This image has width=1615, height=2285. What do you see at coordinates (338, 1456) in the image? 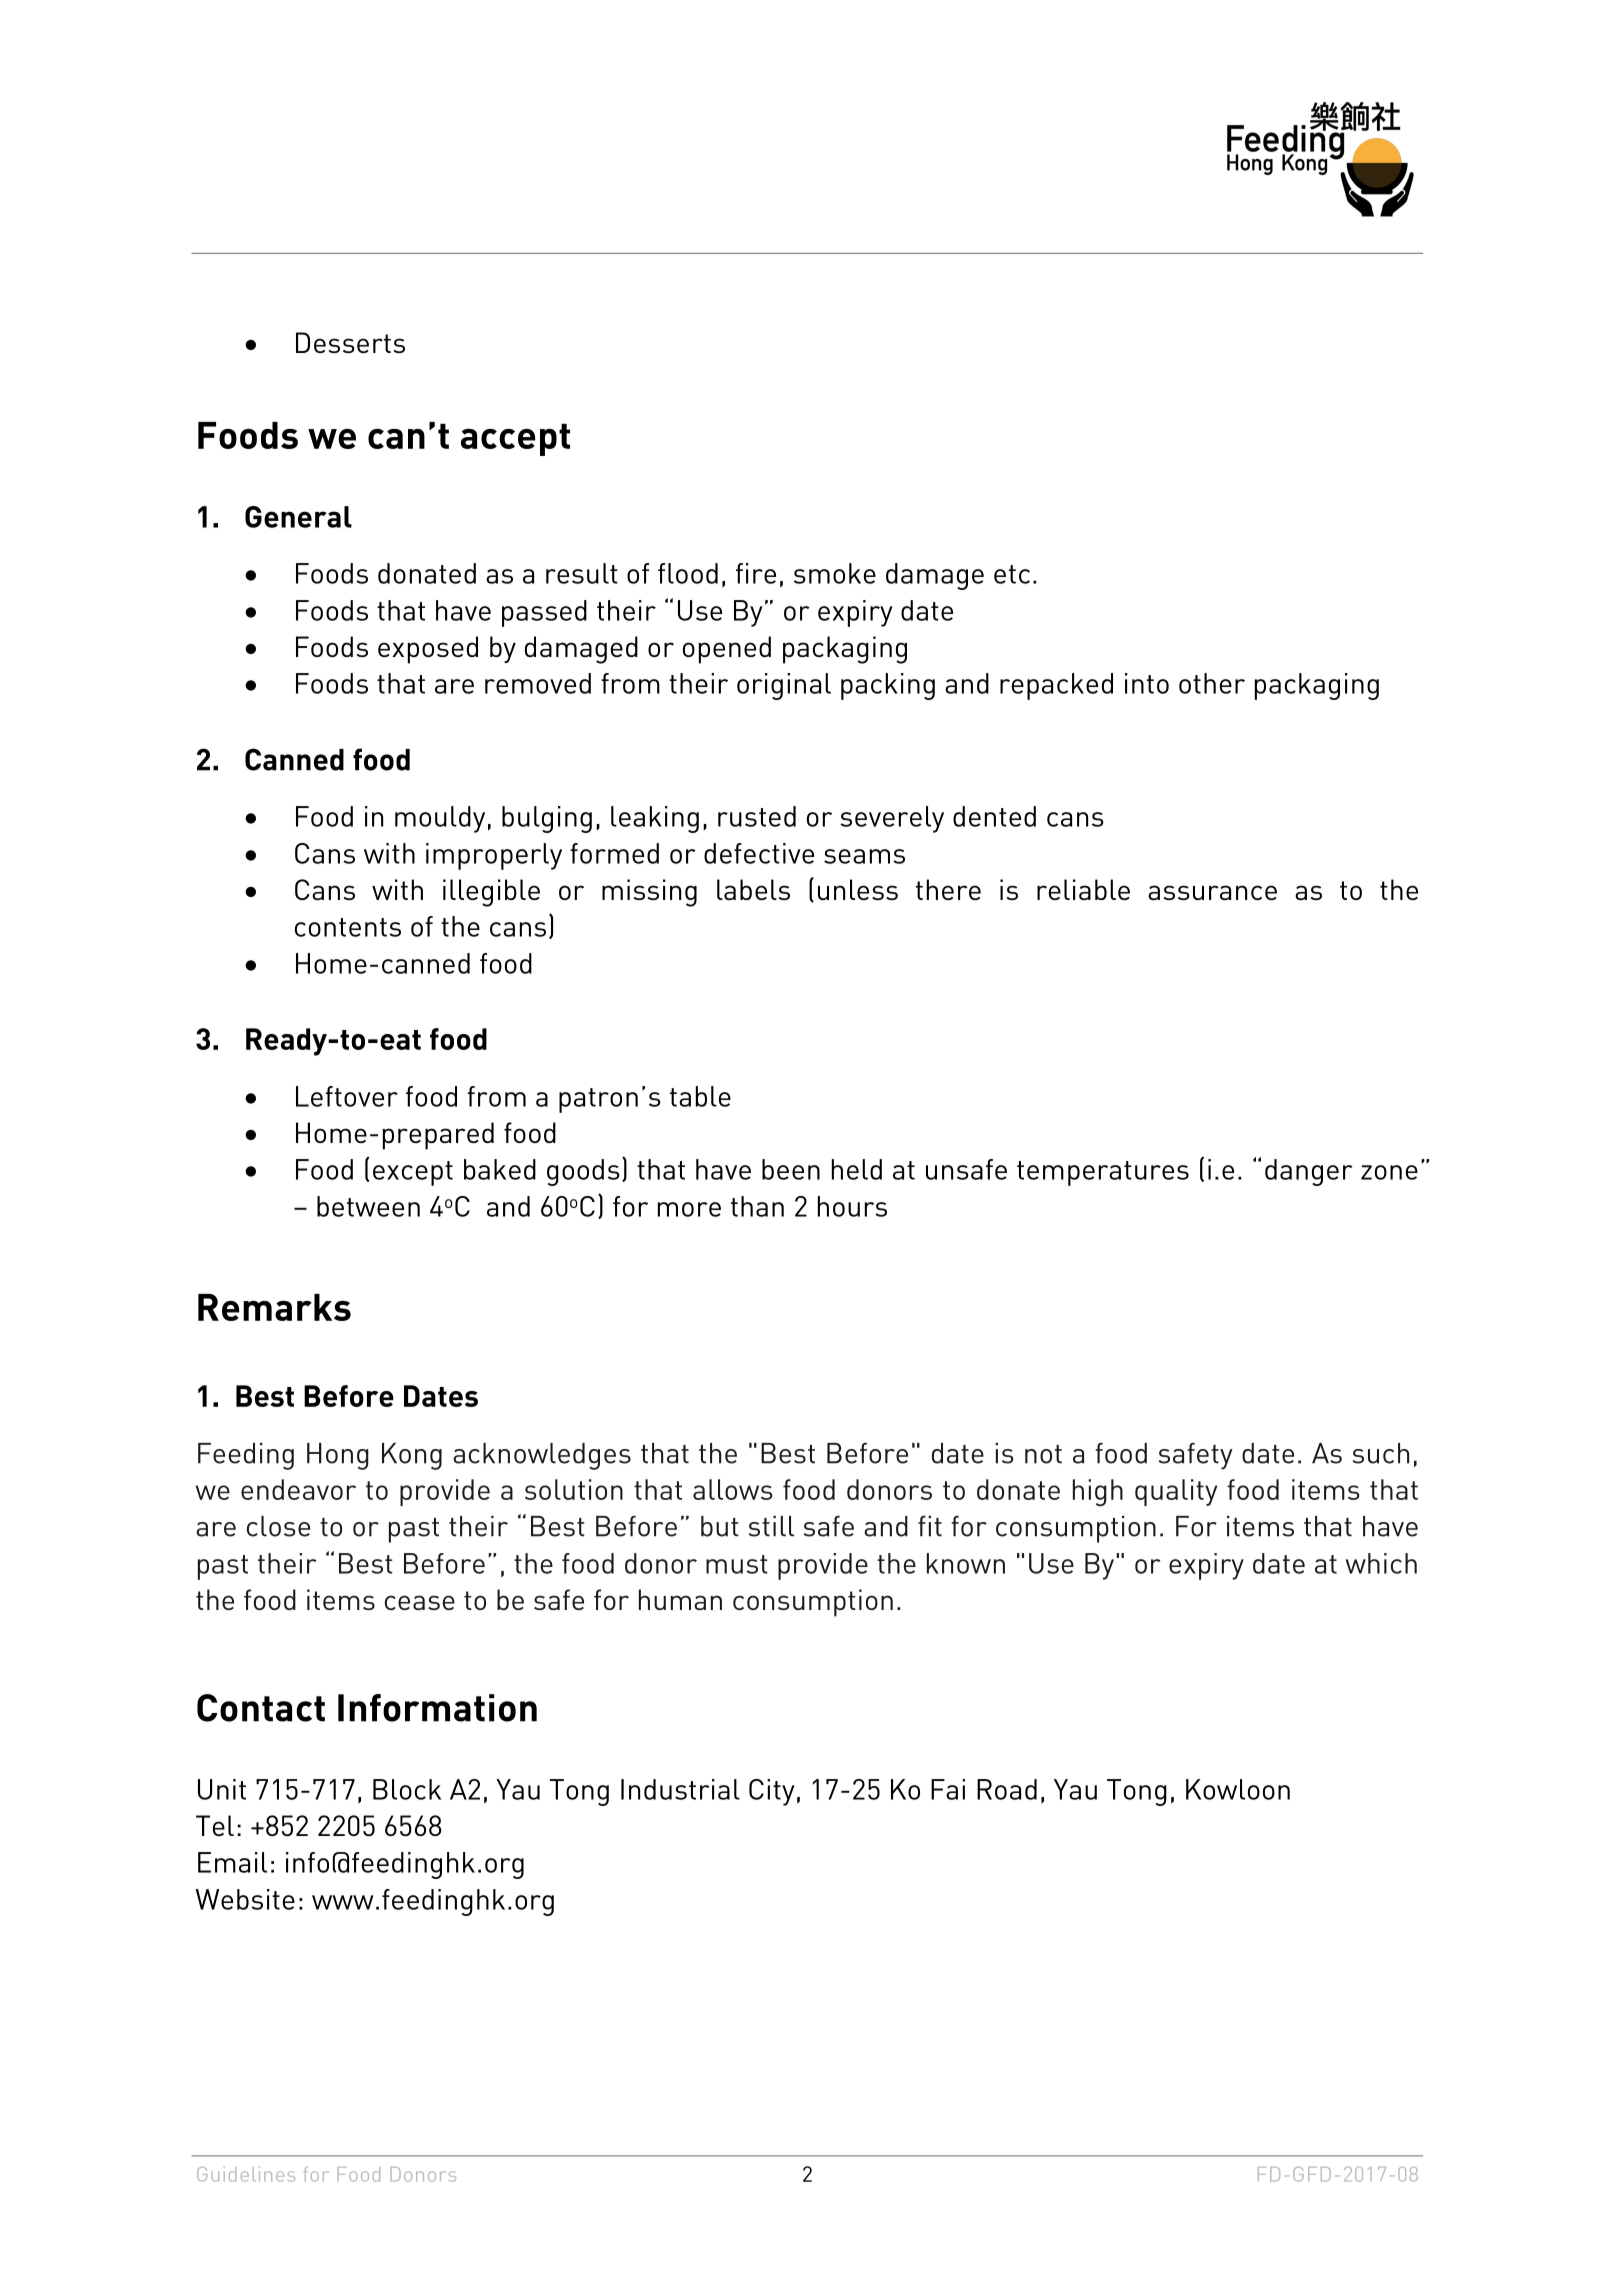
I see `Hong` at bounding box center [338, 1456].
